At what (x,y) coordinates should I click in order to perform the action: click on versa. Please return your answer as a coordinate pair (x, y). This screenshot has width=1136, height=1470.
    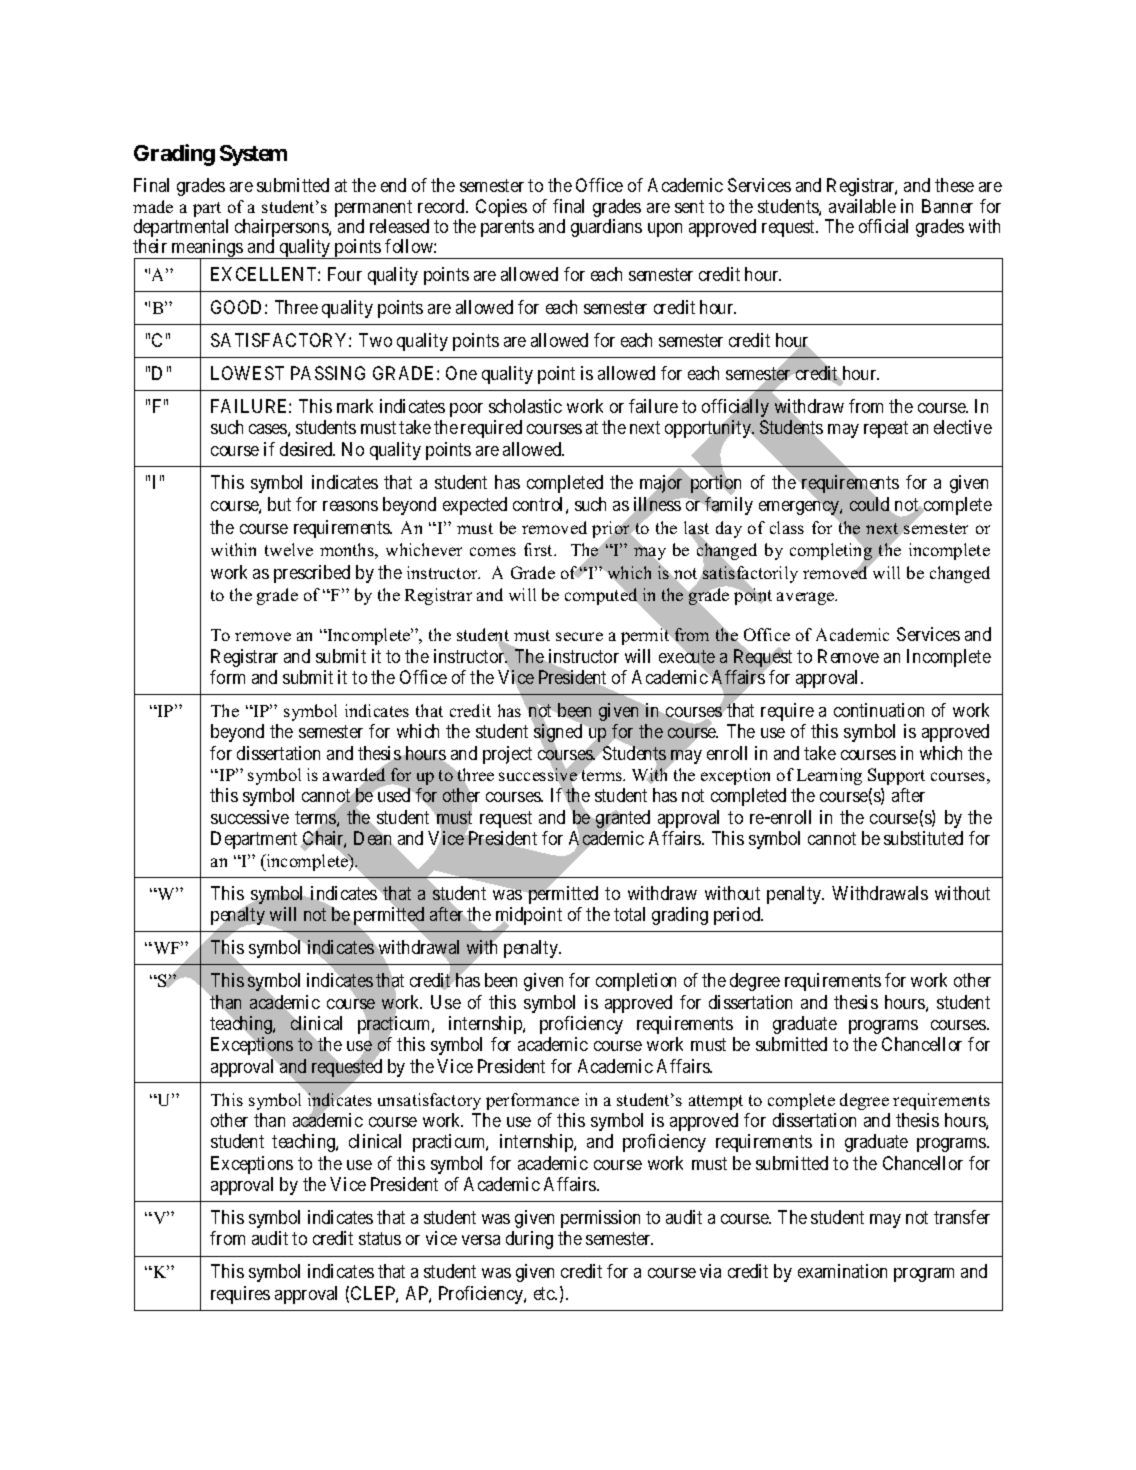
    Looking at the image, I should click on (481, 1240).
